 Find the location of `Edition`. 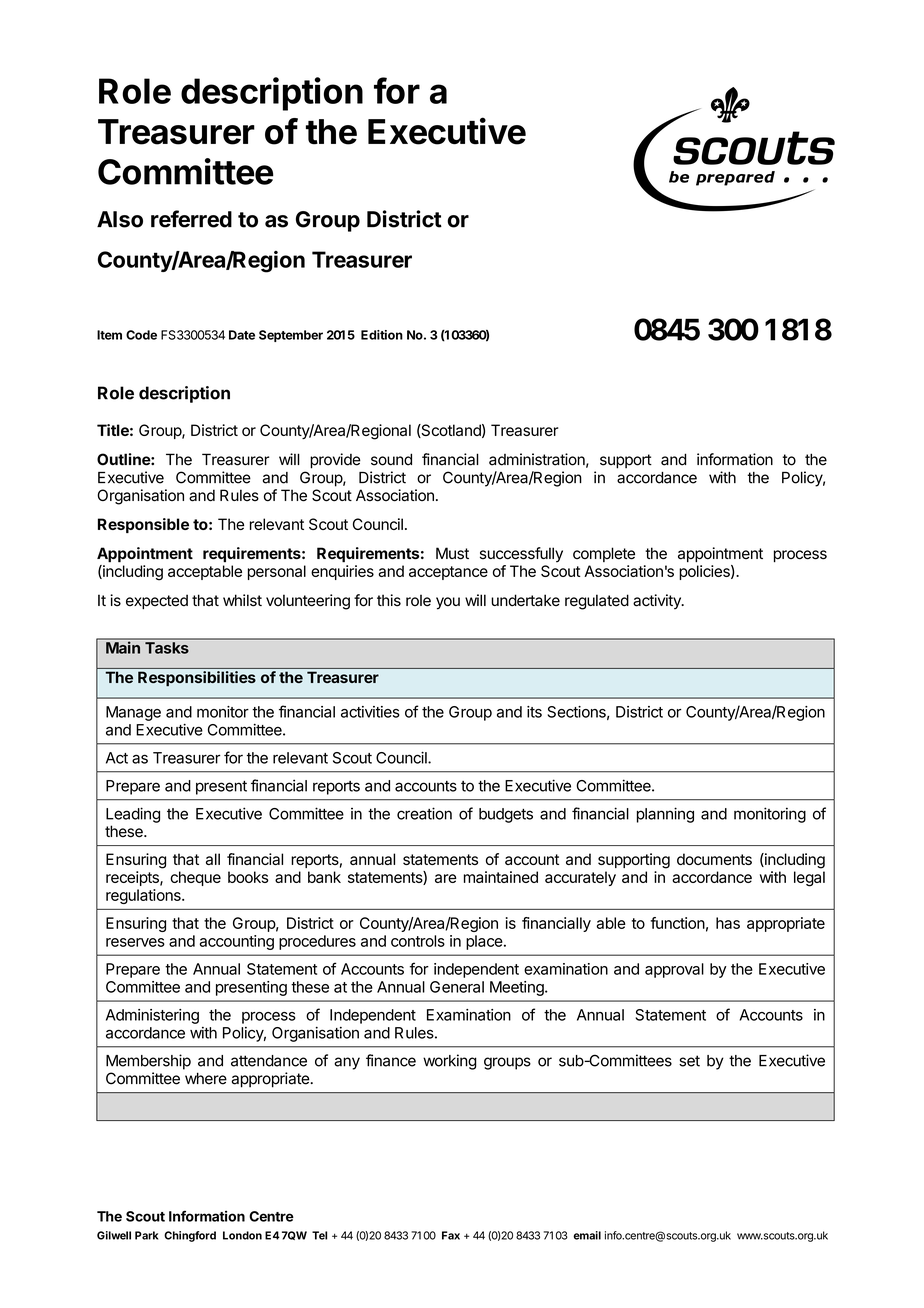

Edition is located at coordinates (382, 335).
